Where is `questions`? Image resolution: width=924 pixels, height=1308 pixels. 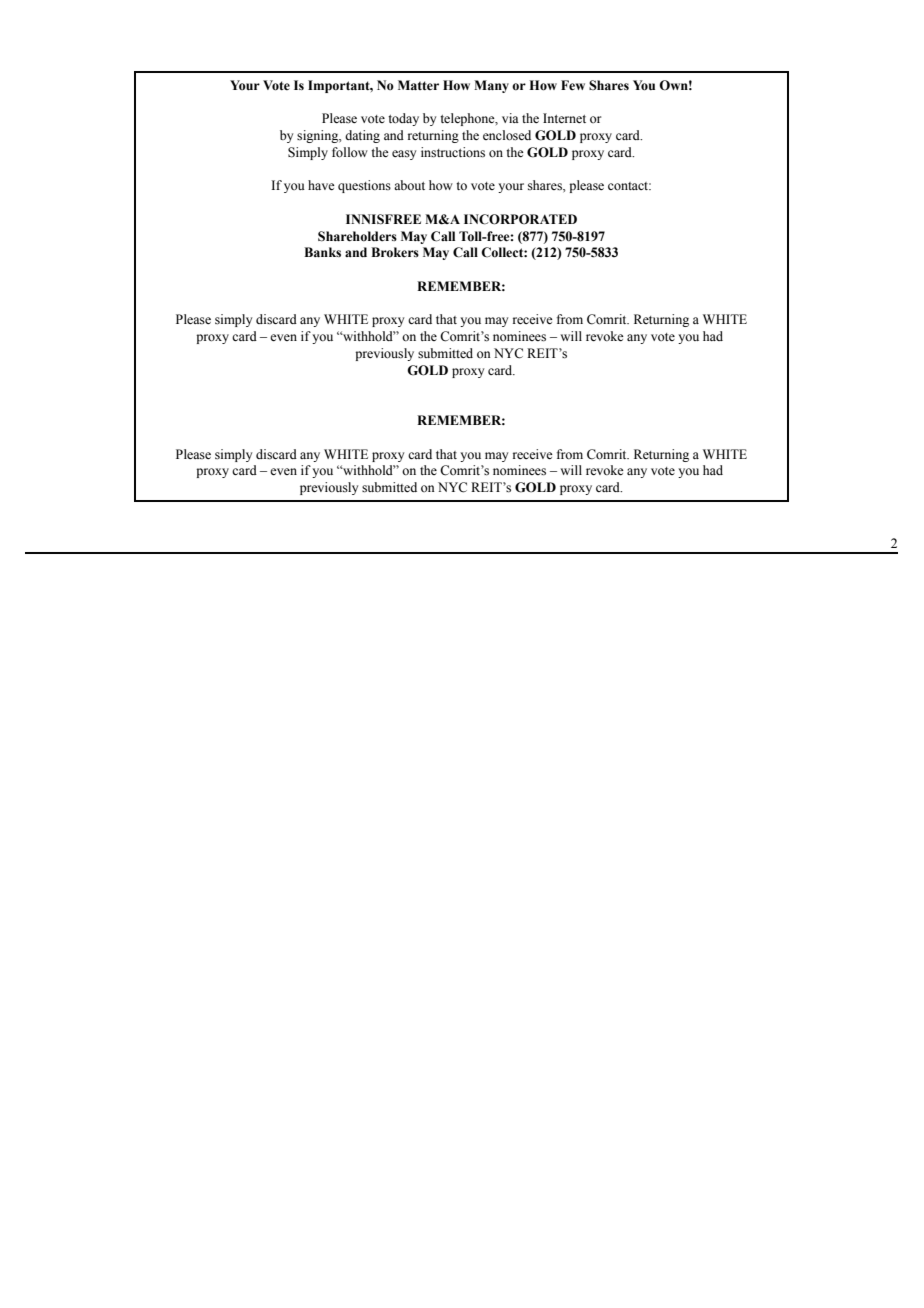 questions is located at coordinates (364, 186).
